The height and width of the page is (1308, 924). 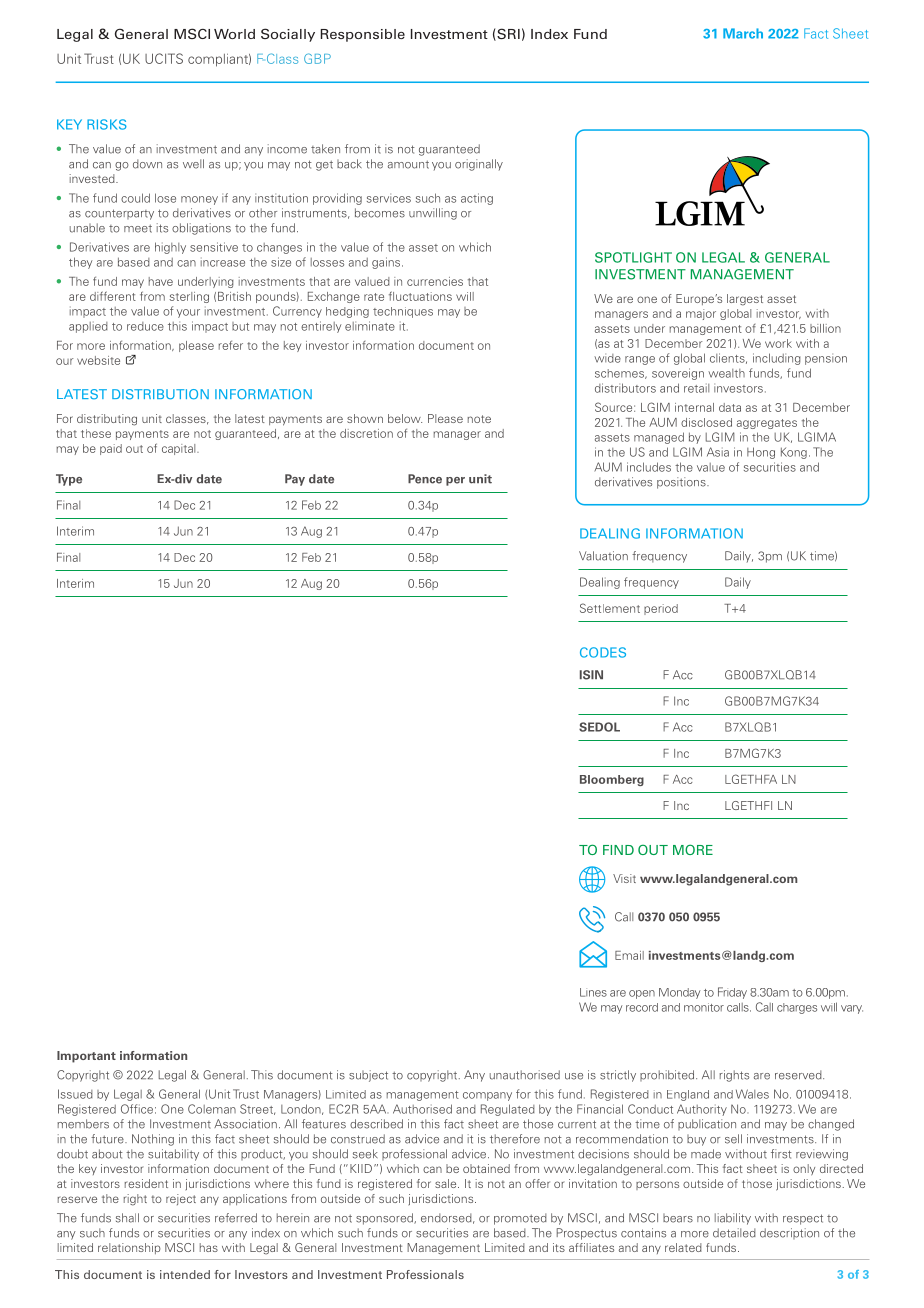 I want to click on SRI, so click(x=507, y=34).
